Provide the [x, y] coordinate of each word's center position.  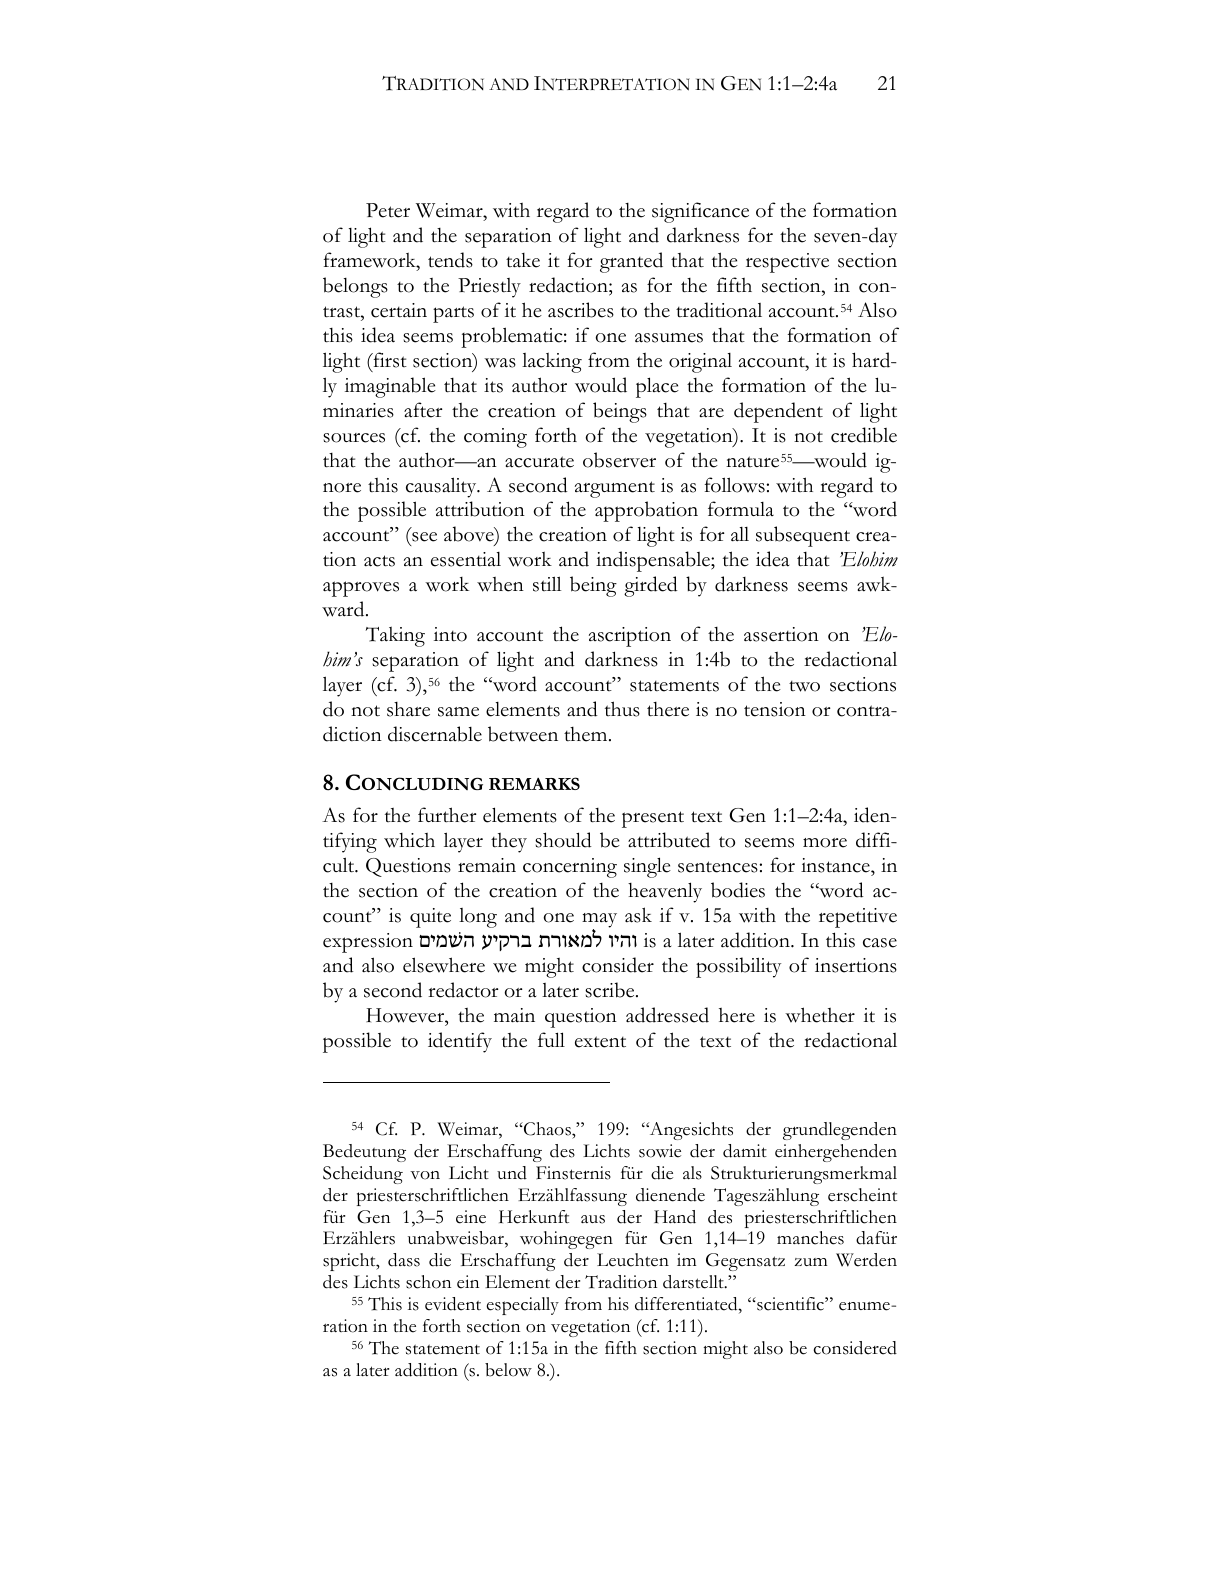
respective [787, 263]
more [825, 843]
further [447, 815]
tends [450, 260]
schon [428, 1282]
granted [631, 262]
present [653, 819]
